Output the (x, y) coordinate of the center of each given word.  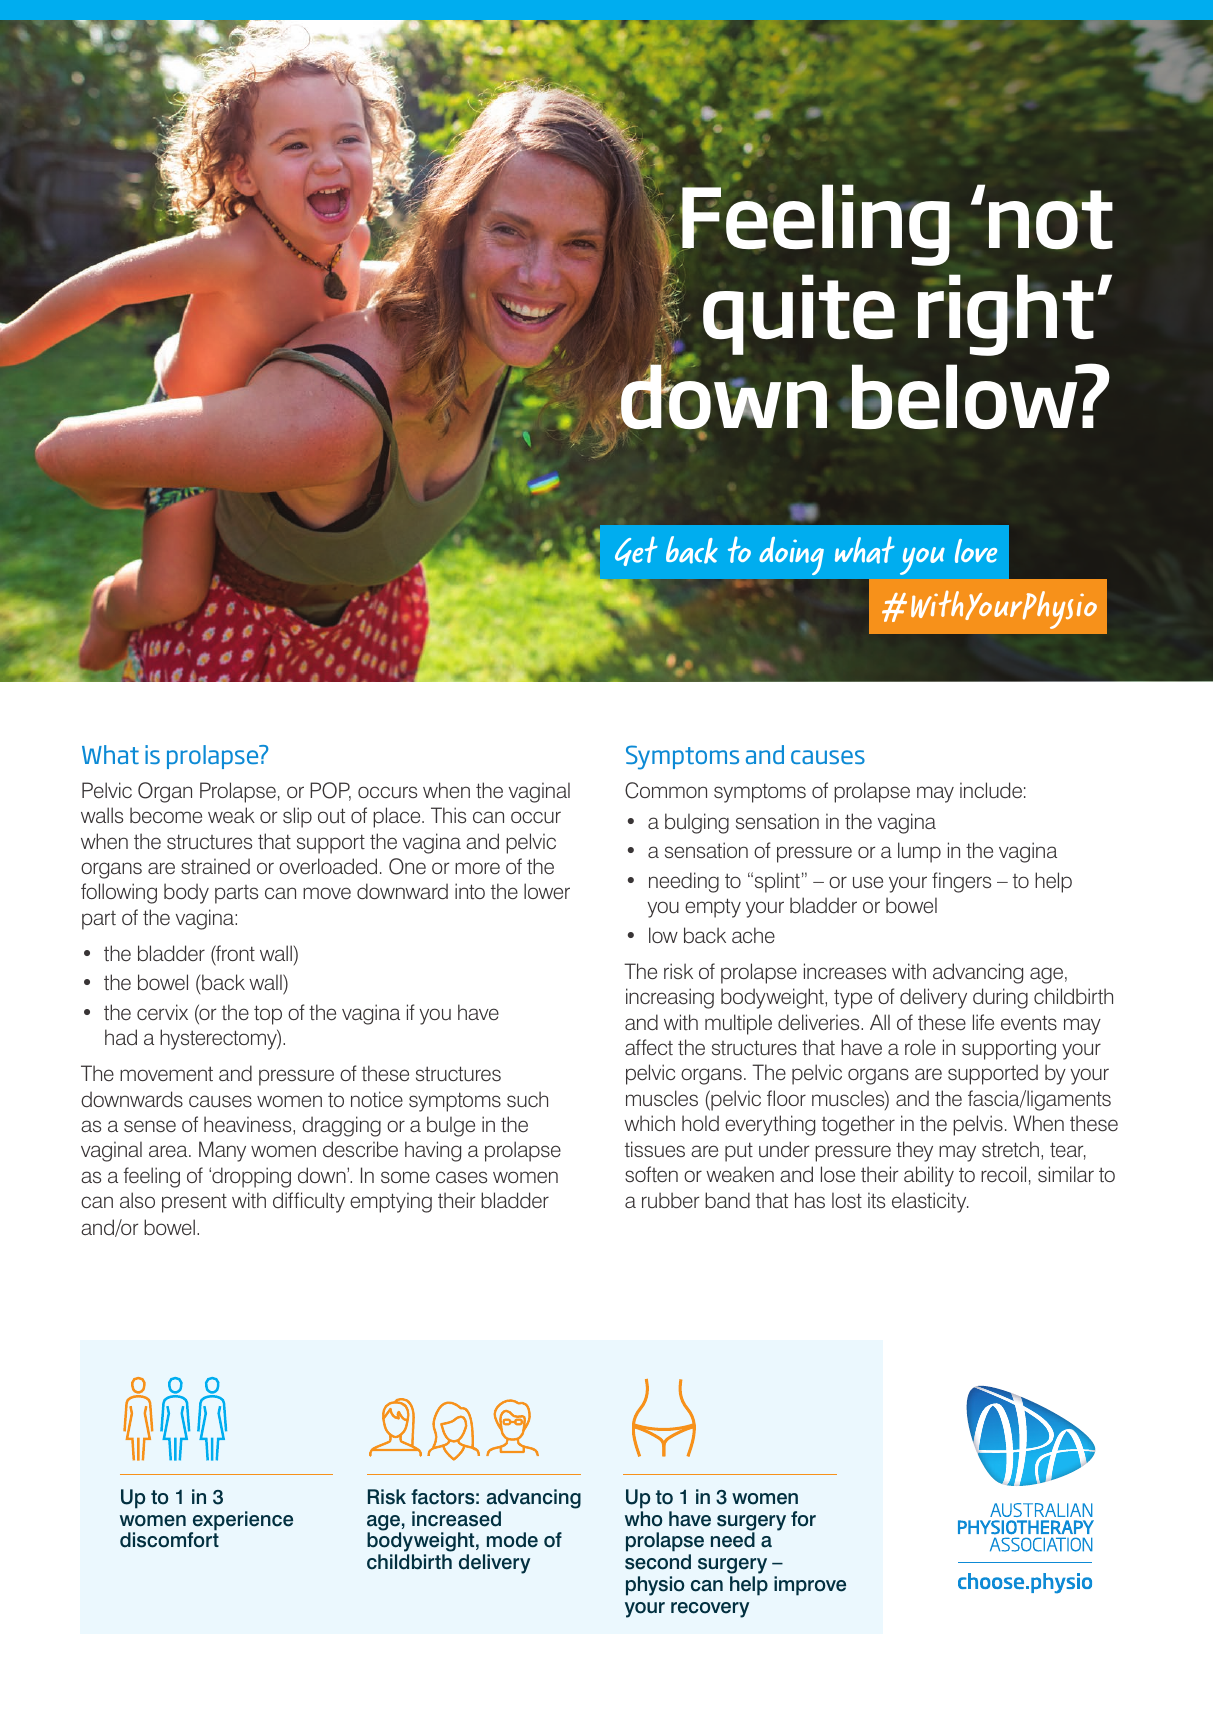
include (991, 790)
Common (666, 790)
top (268, 1015)
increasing (670, 998)
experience (241, 1522)
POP (330, 791)
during (1000, 998)
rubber (670, 1200)
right (1006, 315)
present (194, 1203)
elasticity (930, 1202)
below (965, 397)
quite (799, 314)
